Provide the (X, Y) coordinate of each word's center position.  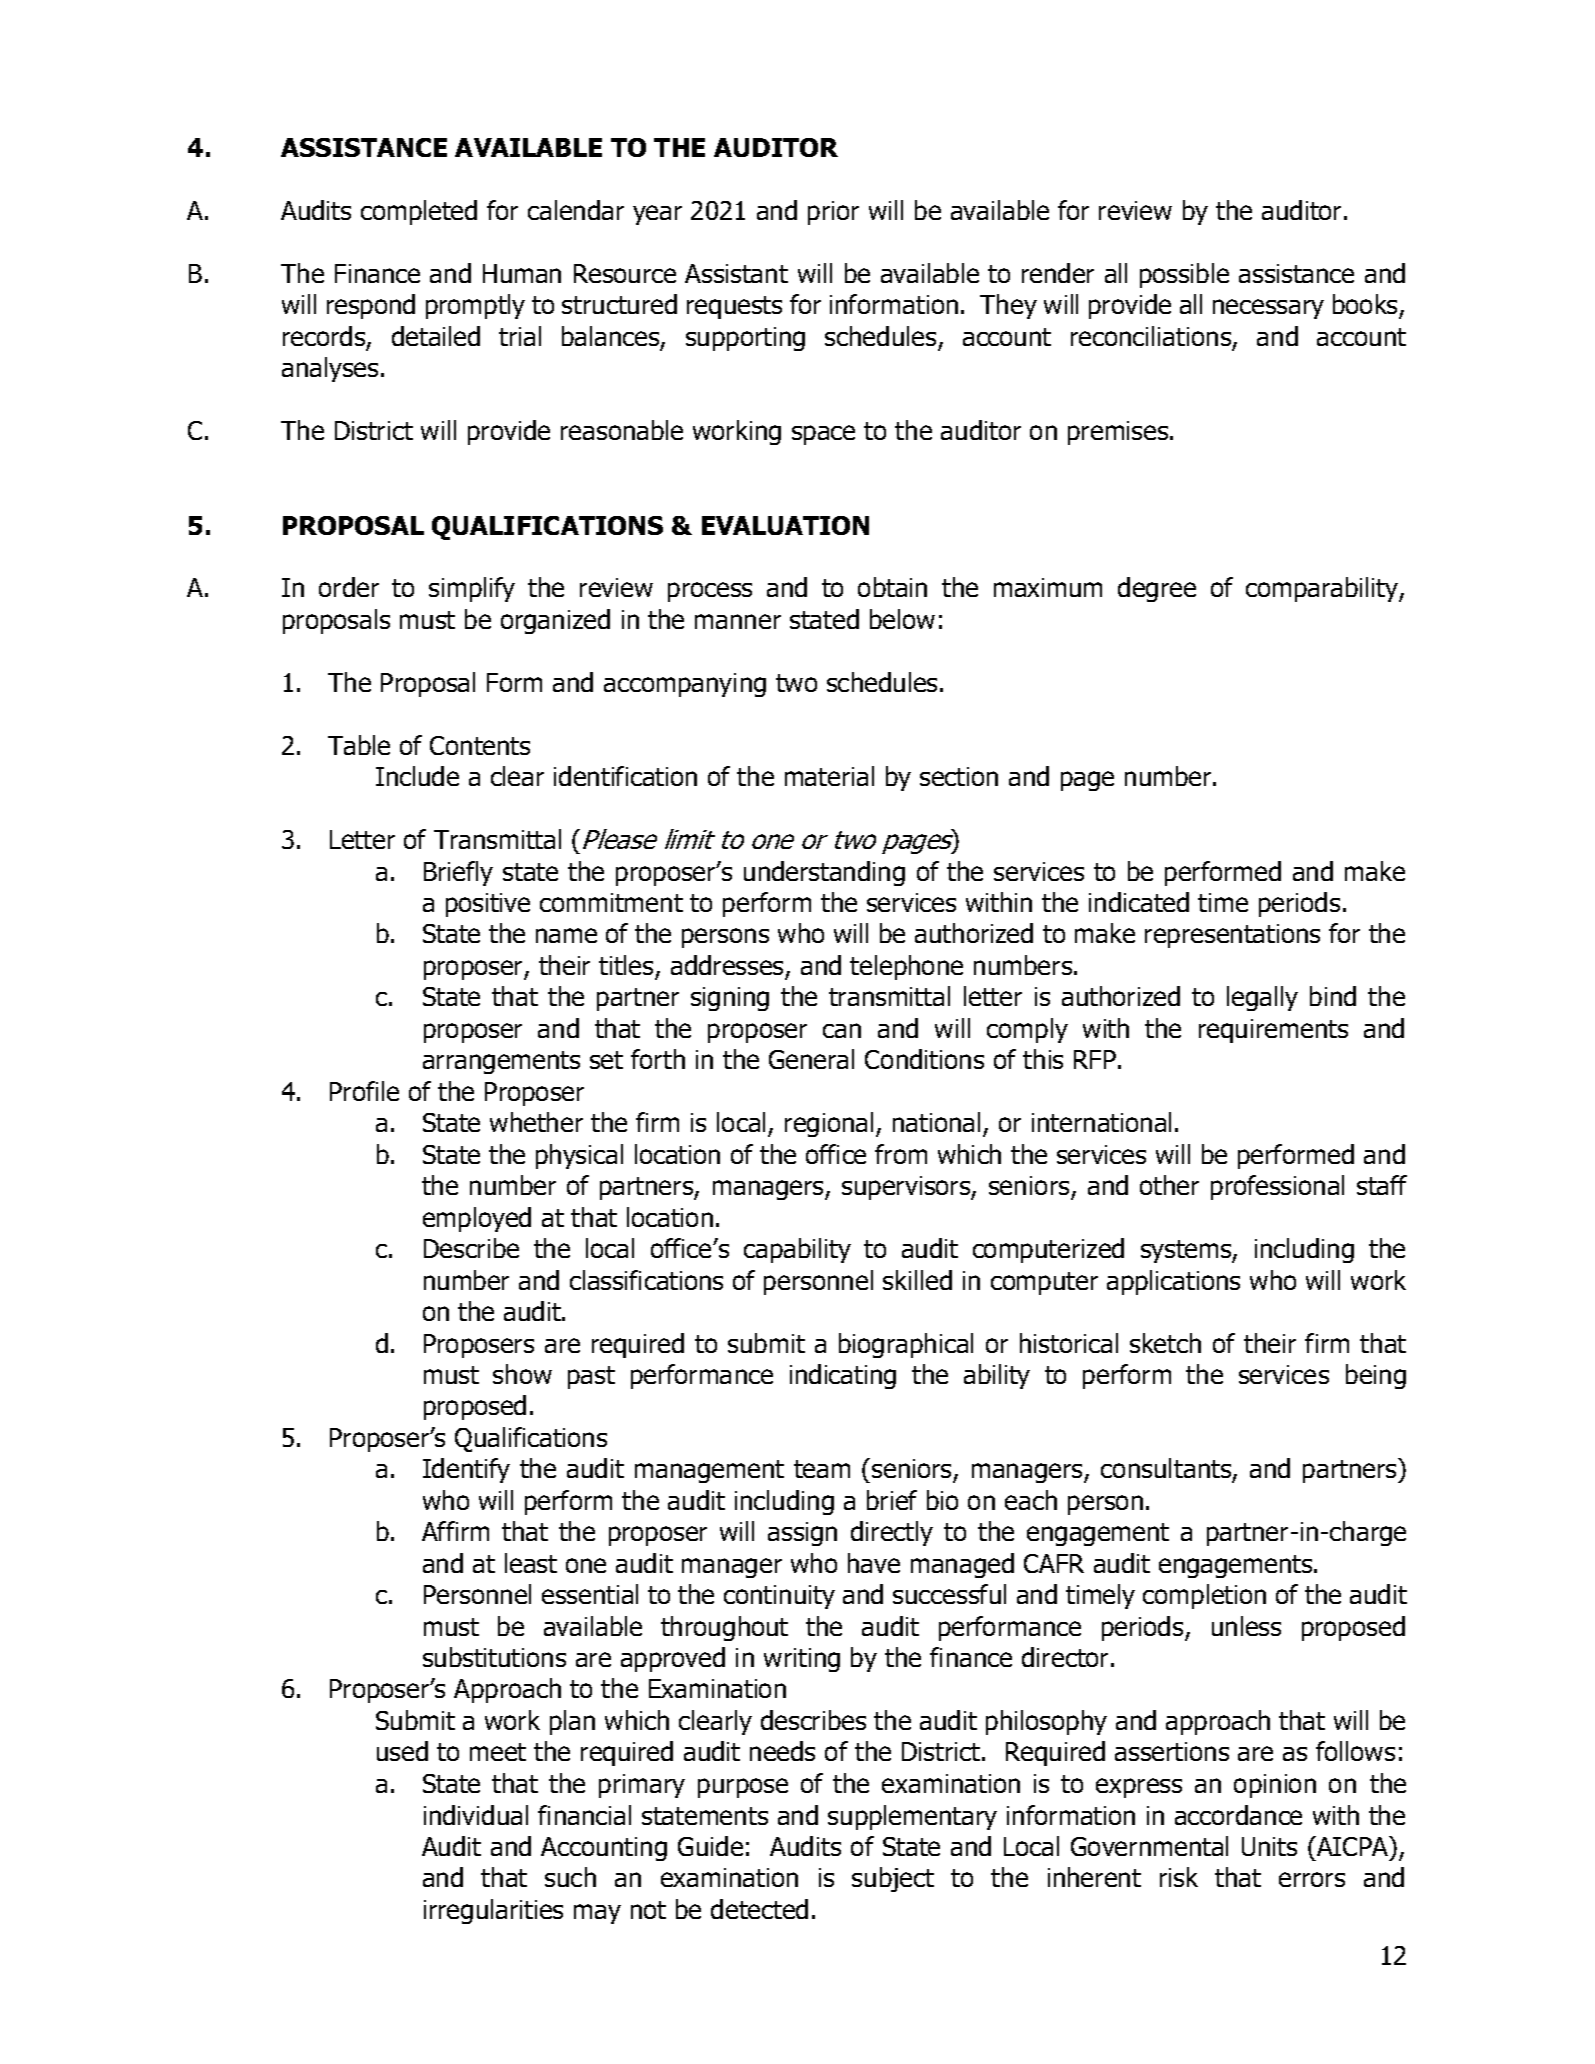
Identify (466, 1470)
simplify (472, 589)
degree (1157, 589)
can (842, 1030)
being (1376, 1376)
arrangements (501, 1062)
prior (833, 213)
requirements (1273, 1031)
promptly (475, 306)
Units (1269, 1846)
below (902, 619)
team (822, 1469)
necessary (1268, 309)
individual (476, 1815)
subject (893, 1879)
